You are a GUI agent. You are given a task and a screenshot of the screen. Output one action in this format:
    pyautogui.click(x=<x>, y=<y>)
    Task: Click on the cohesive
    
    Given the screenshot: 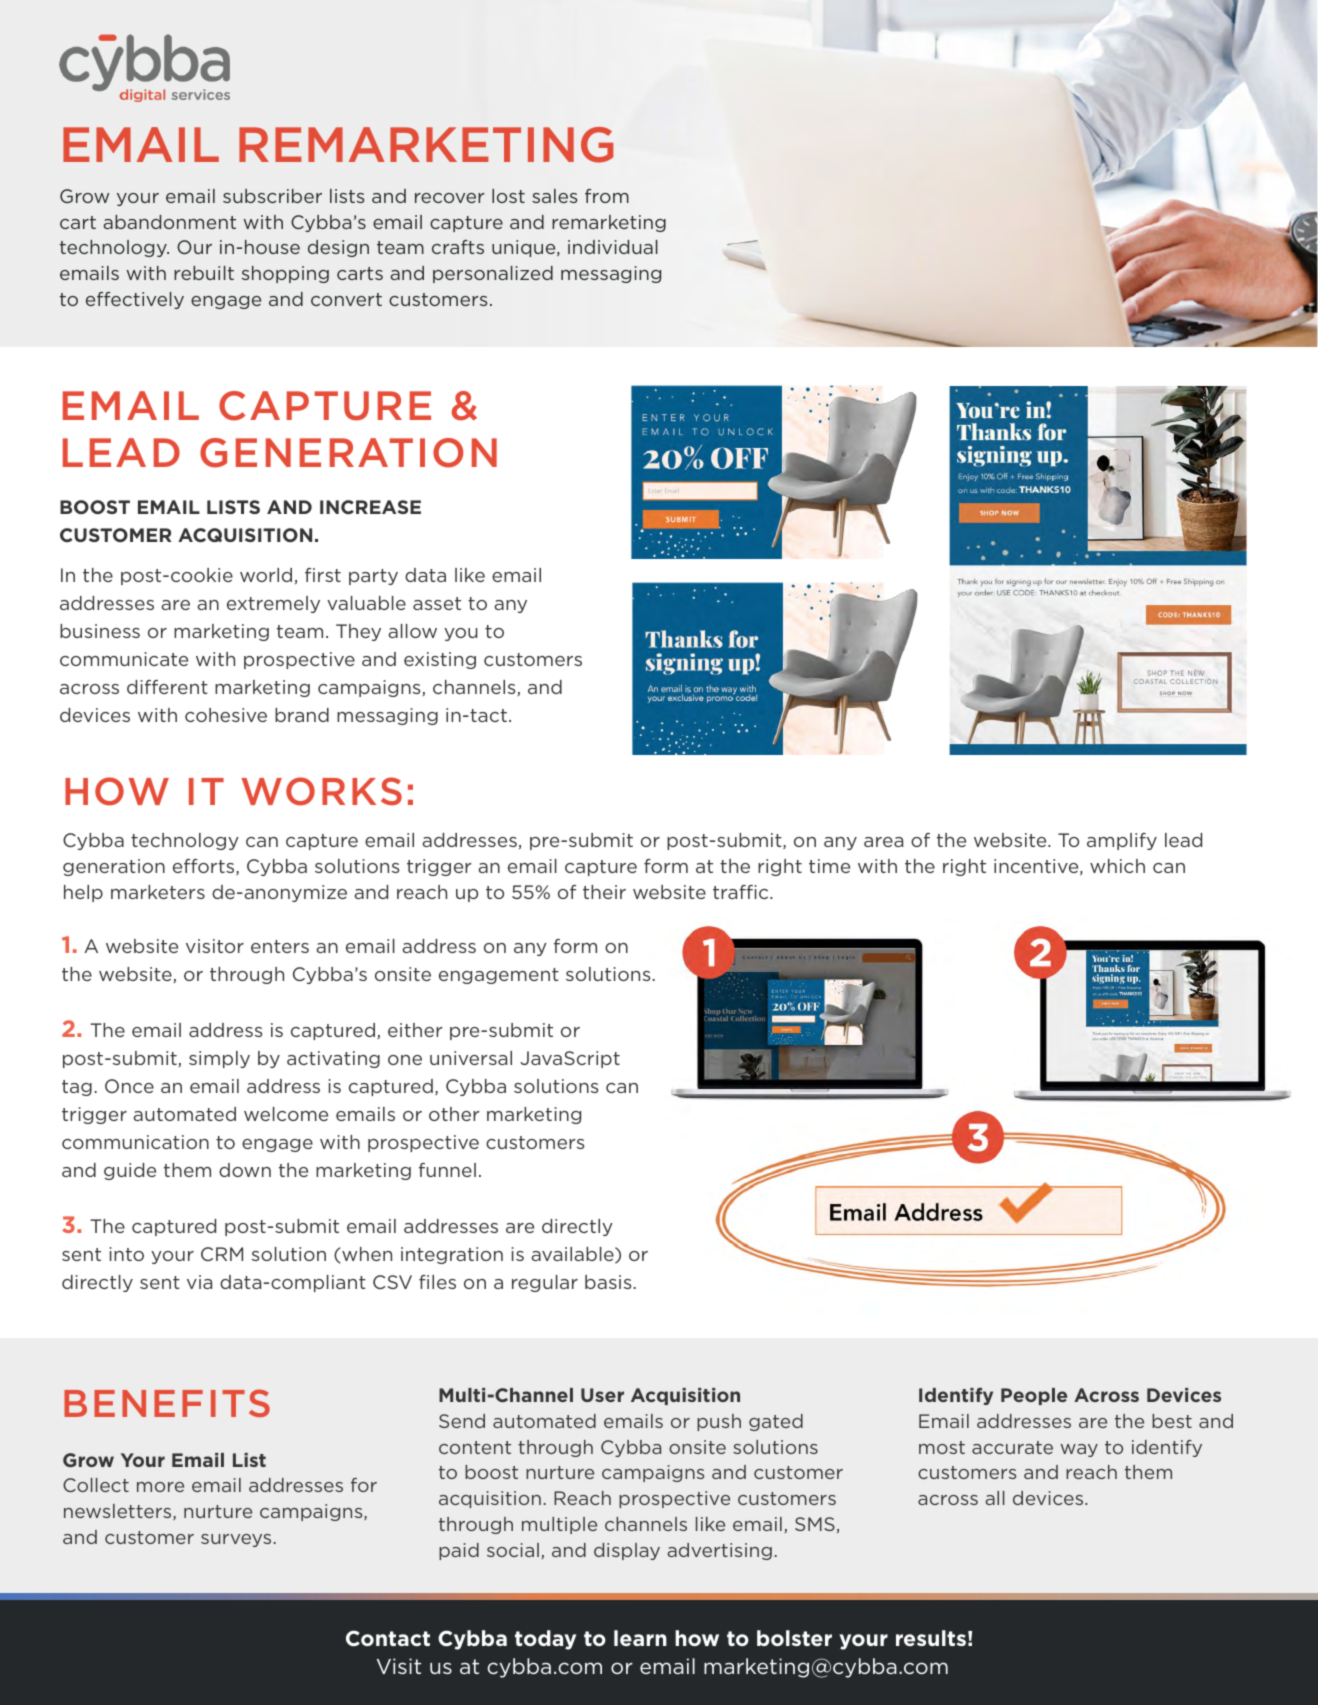 What is the action you would take?
    pyautogui.click(x=226, y=715)
